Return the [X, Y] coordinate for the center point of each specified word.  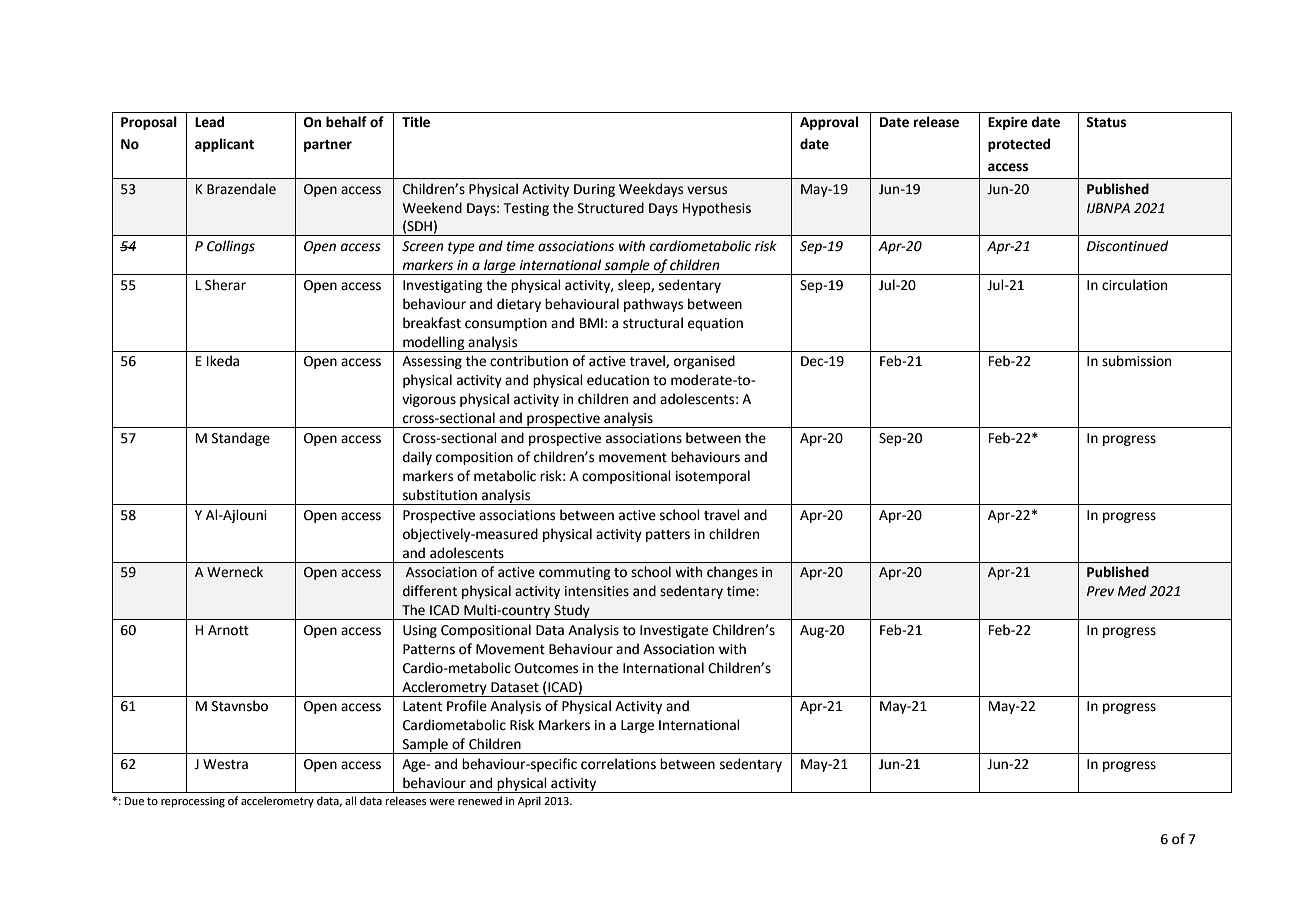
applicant [224, 145]
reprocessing [193, 802]
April [529, 802]
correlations [618, 764]
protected [1019, 145]
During [594, 190]
